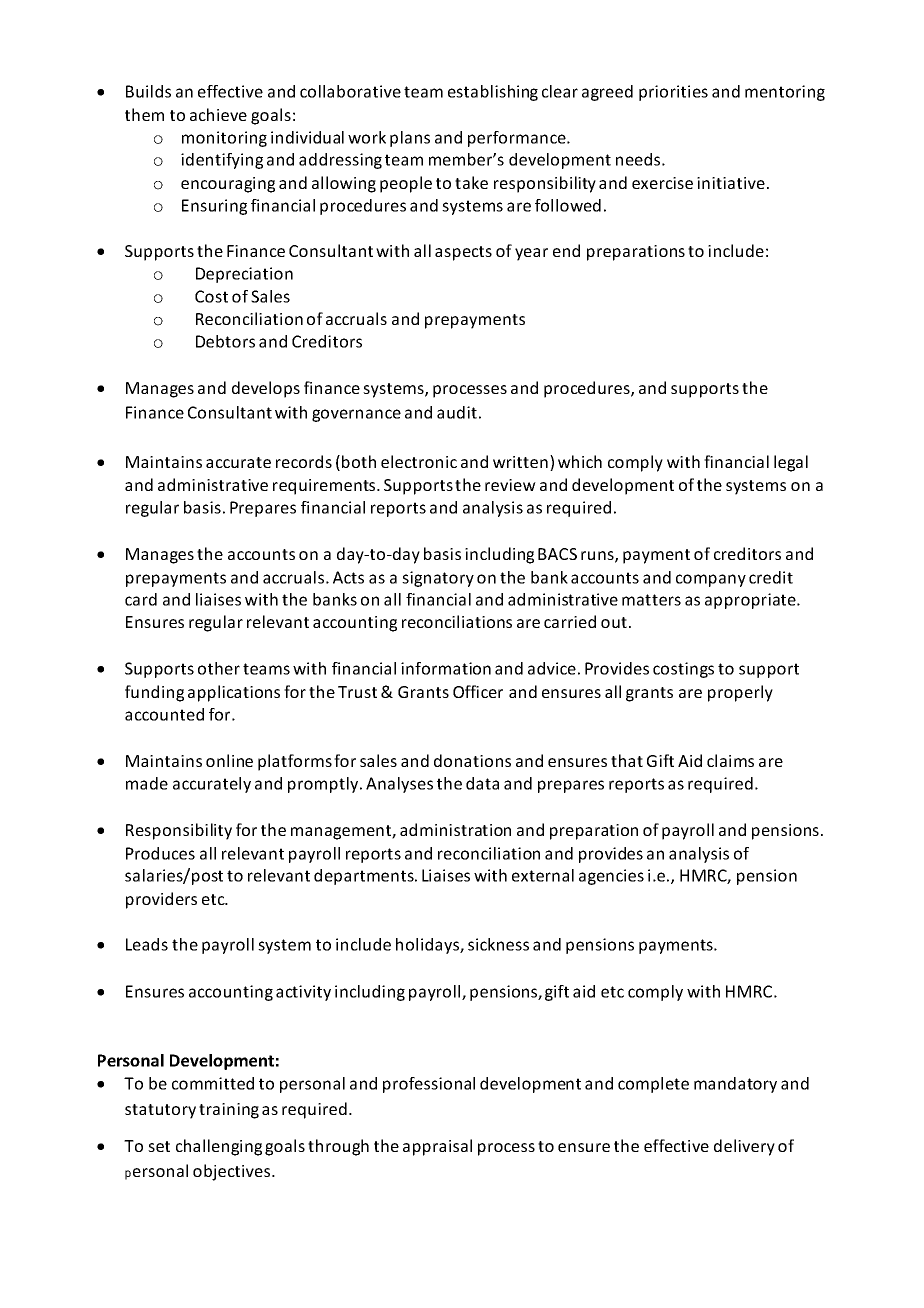  What do you see at coordinates (751, 601) in the page?
I see `appropriate` at bounding box center [751, 601].
